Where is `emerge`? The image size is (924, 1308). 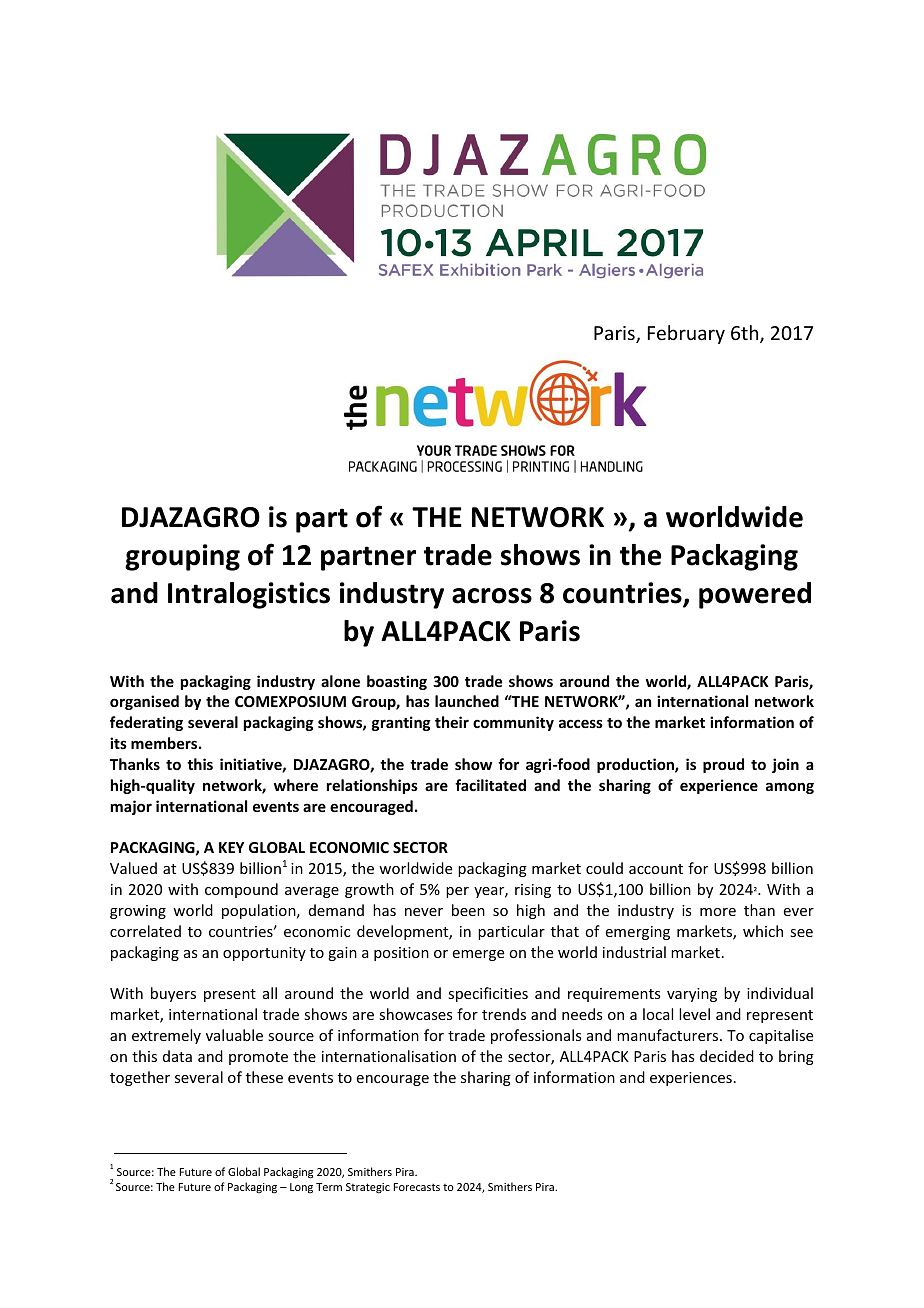 emerge is located at coordinates (478, 955).
